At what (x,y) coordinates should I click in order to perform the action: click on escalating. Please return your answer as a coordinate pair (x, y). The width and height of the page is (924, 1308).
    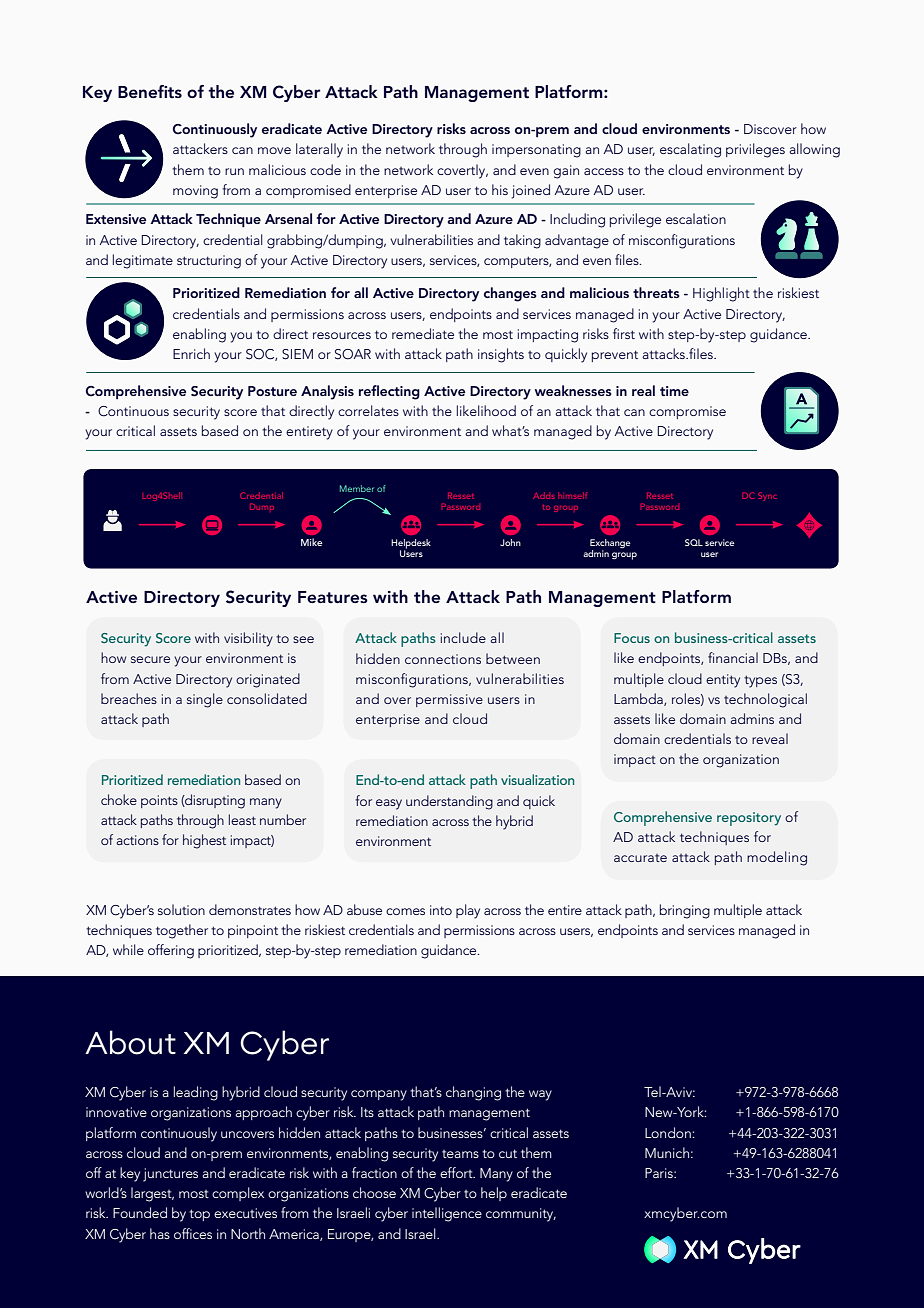
    Looking at the image, I should click on (690, 150).
